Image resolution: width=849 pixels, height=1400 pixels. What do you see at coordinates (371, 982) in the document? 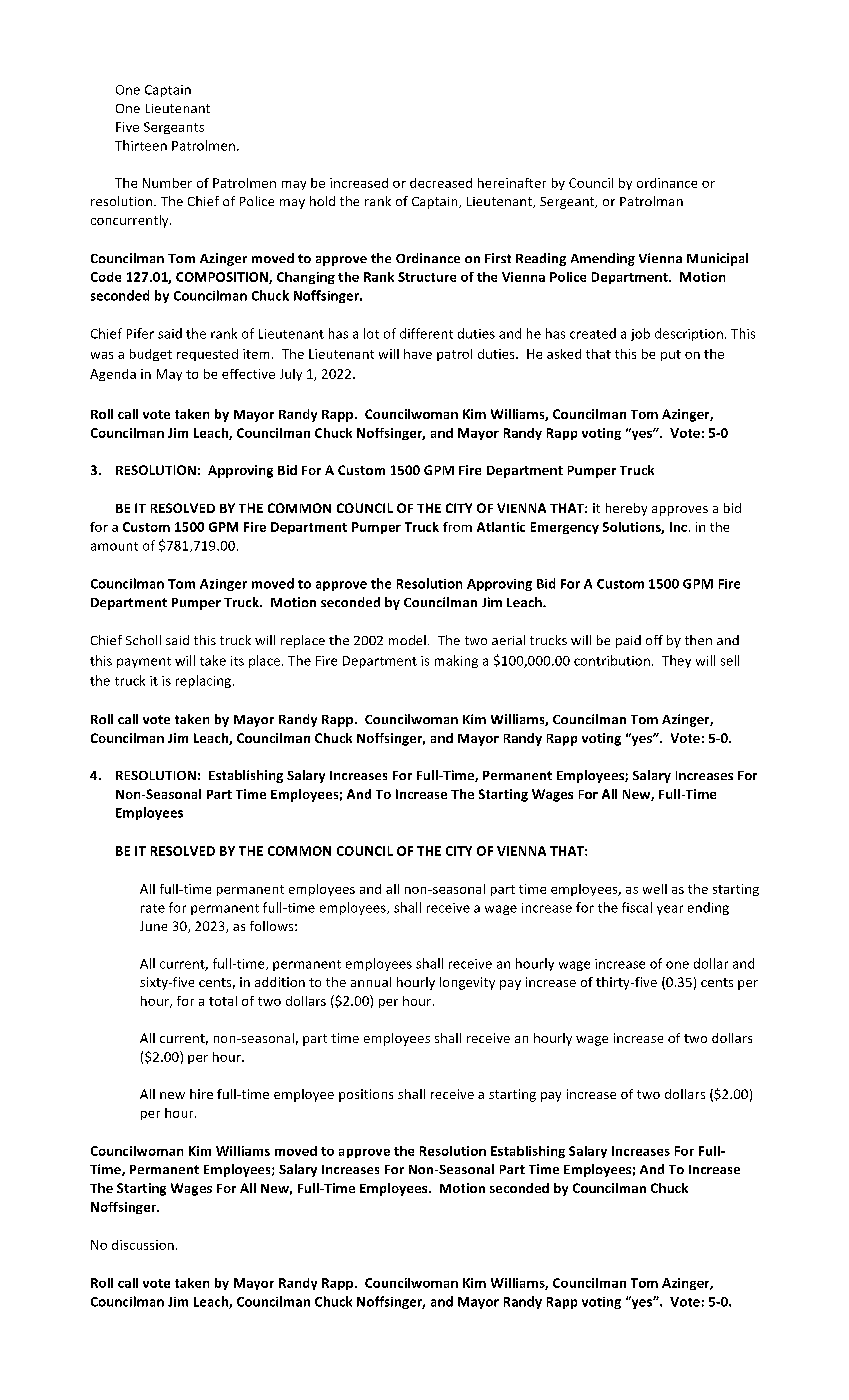
I see `annual` at bounding box center [371, 982].
